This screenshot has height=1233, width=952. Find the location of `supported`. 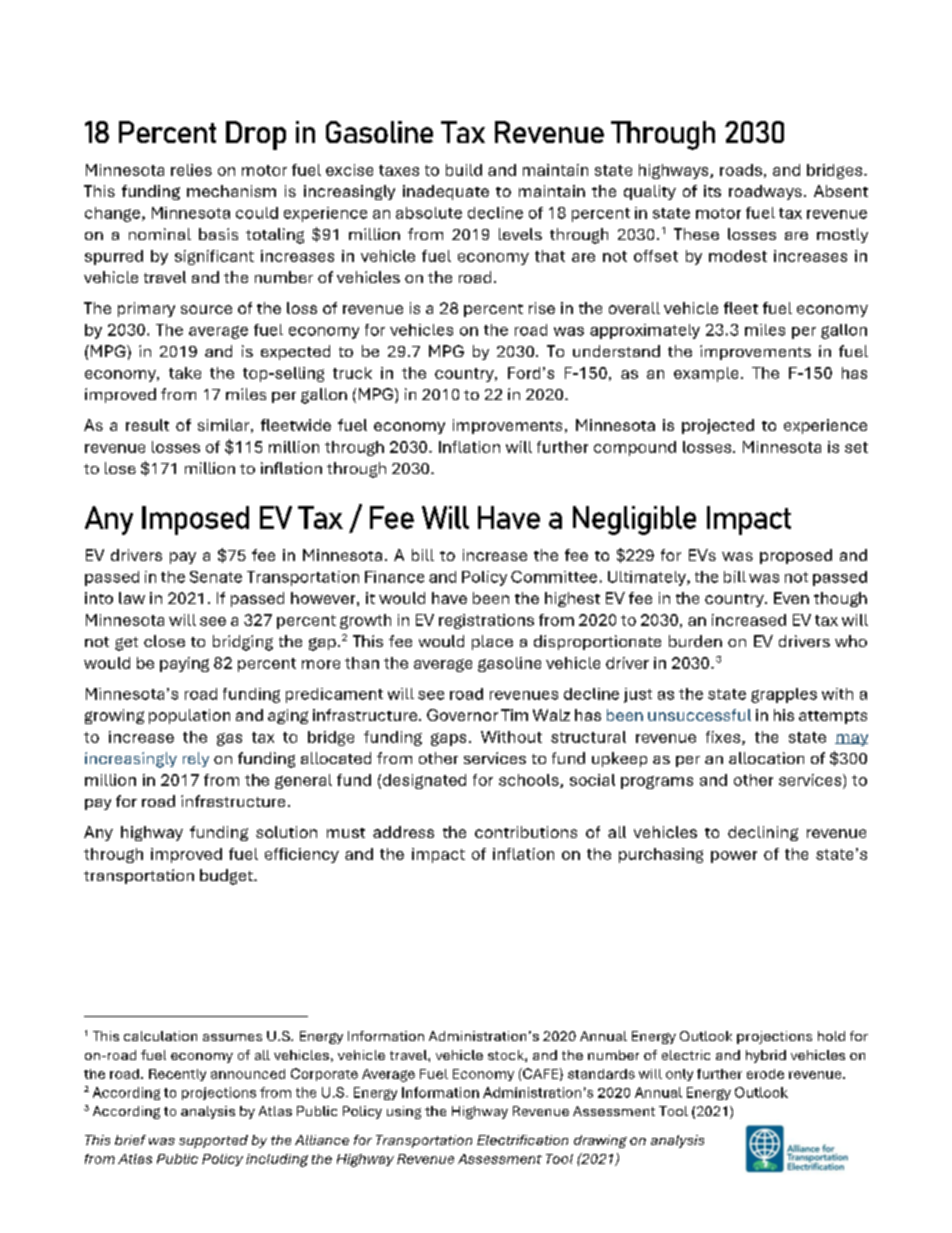

supported is located at coordinates (213, 1141).
